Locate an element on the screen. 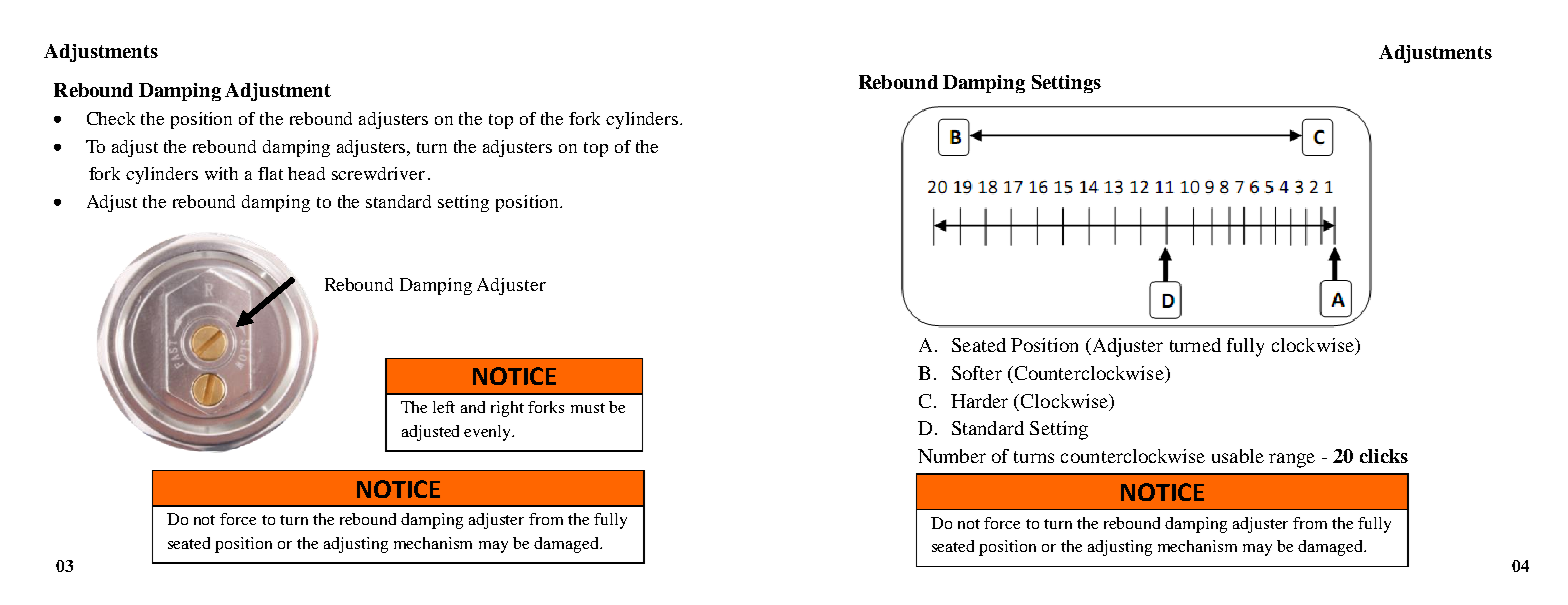 This screenshot has width=1568, height=605. Check is located at coordinates (111, 118).
